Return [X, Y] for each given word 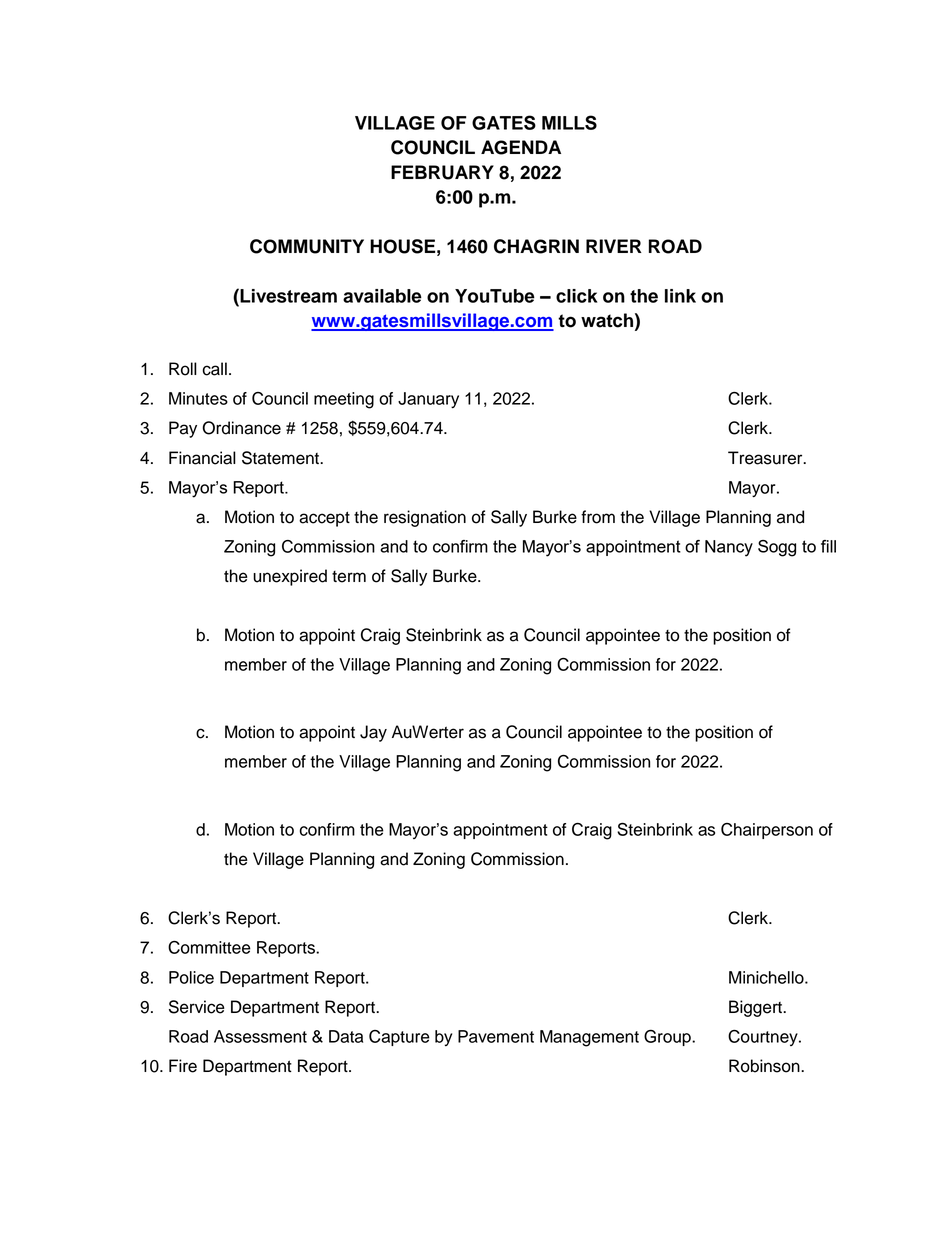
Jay [373, 733]
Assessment [260, 1036]
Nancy [729, 548]
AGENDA [521, 147]
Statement [281, 458]
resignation [425, 518]
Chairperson [767, 831]
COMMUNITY [307, 246]
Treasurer [766, 458]
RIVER [614, 246]
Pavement [496, 1036]
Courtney [764, 1038]
